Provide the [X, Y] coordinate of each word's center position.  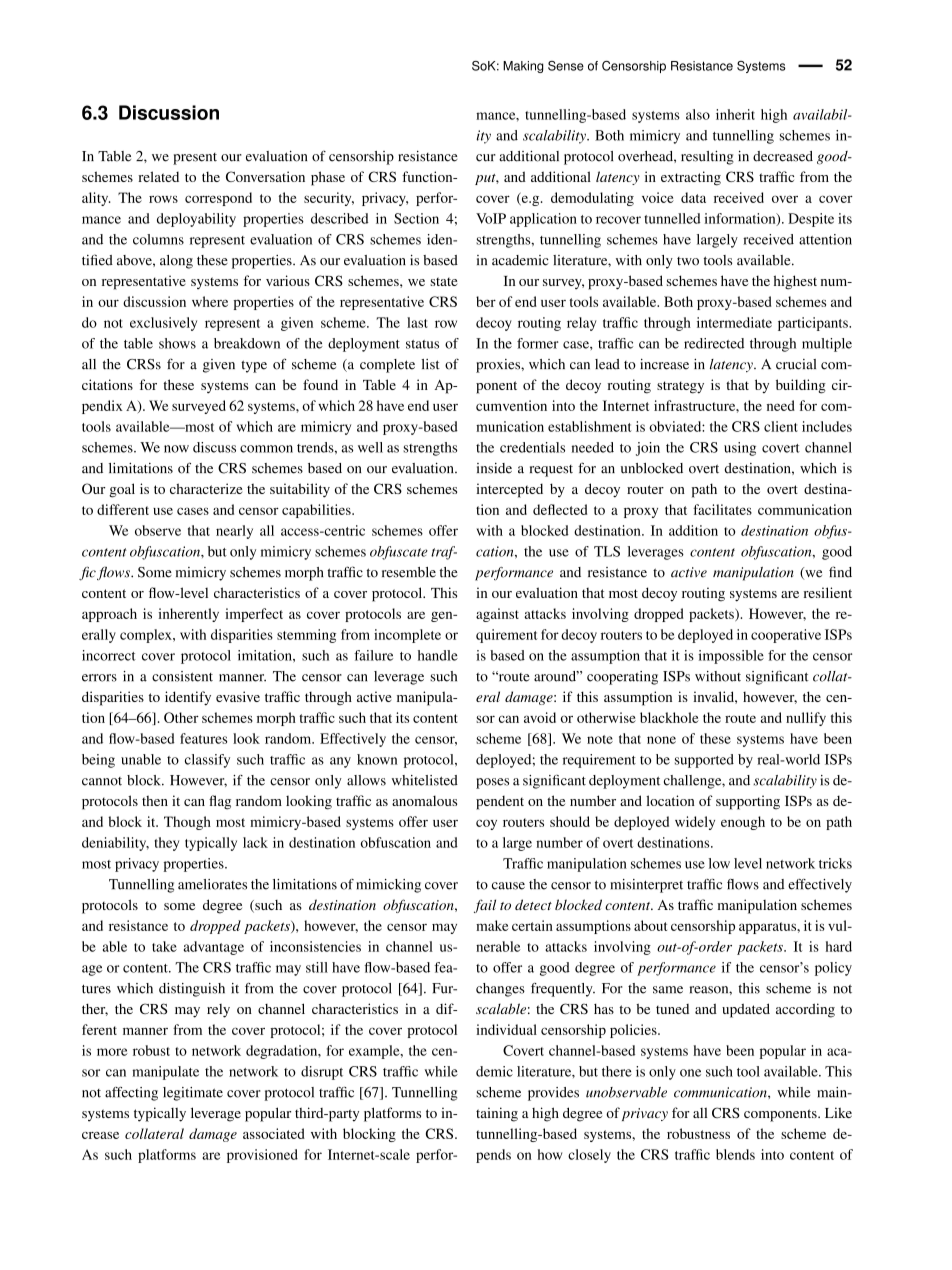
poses [492, 783]
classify [207, 761]
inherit [735, 114]
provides [553, 1094]
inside [494, 468]
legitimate [193, 1094]
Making [523, 67]
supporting [748, 802]
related [158, 176]
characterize [206, 488]
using [740, 449]
